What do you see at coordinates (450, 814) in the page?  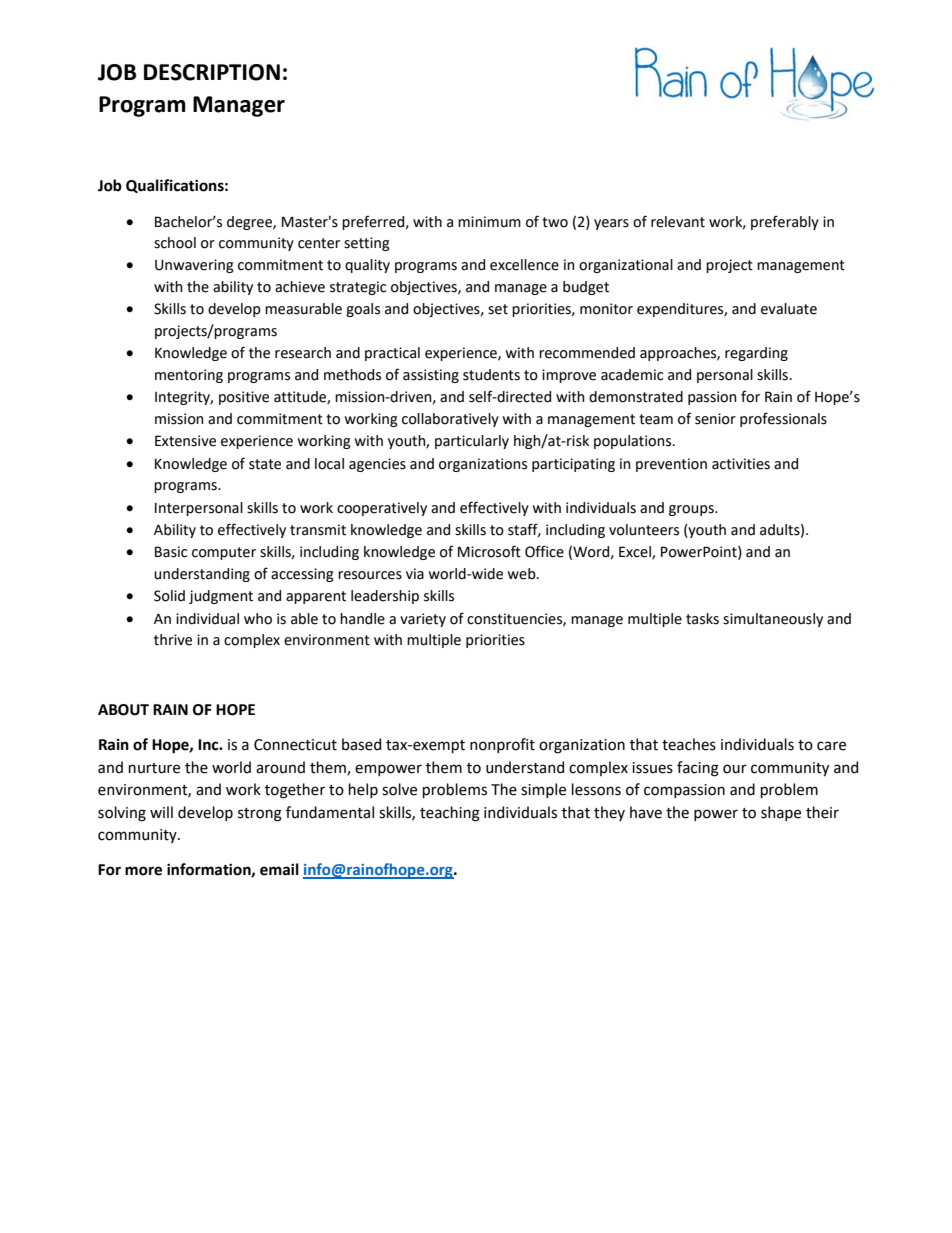 I see `teaching` at bounding box center [450, 814].
